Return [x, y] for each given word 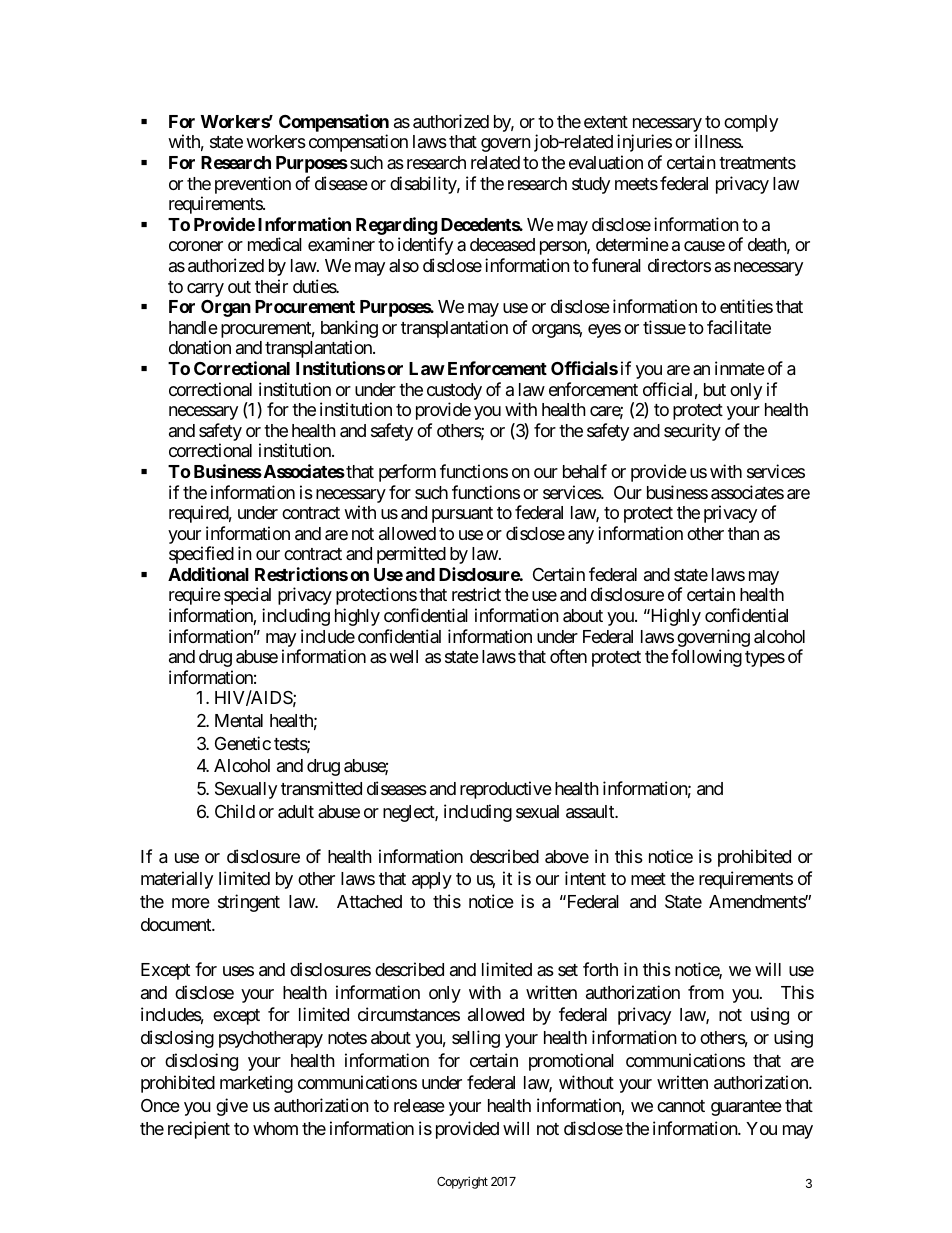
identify [425, 246]
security [692, 432]
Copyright [462, 1182]
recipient [199, 1130]
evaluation [606, 162]
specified [201, 555]
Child [235, 811]
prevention [253, 185]
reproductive [506, 790]
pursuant [462, 515]
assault [591, 812]
